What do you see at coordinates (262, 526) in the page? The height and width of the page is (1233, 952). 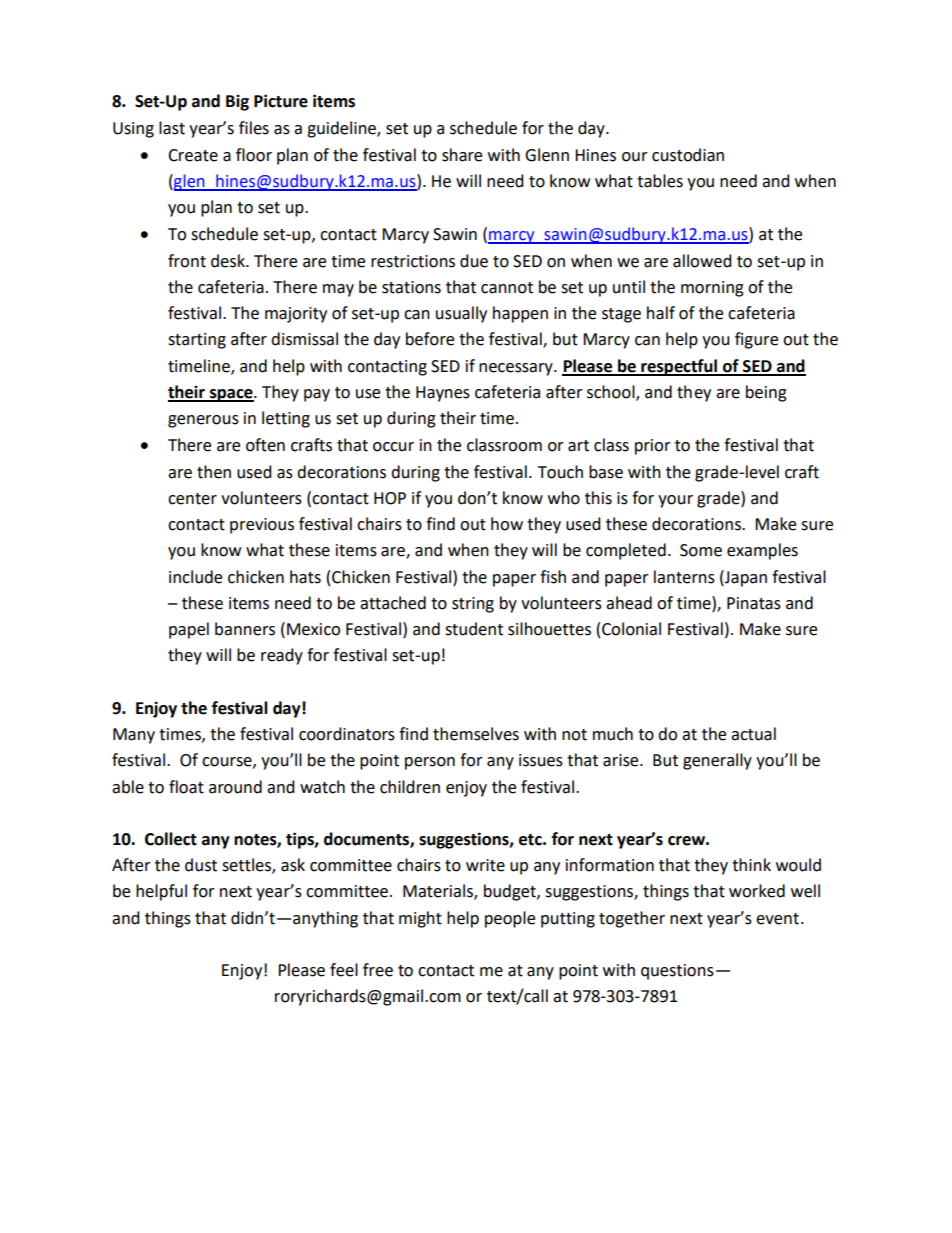 I see `previous` at bounding box center [262, 526].
